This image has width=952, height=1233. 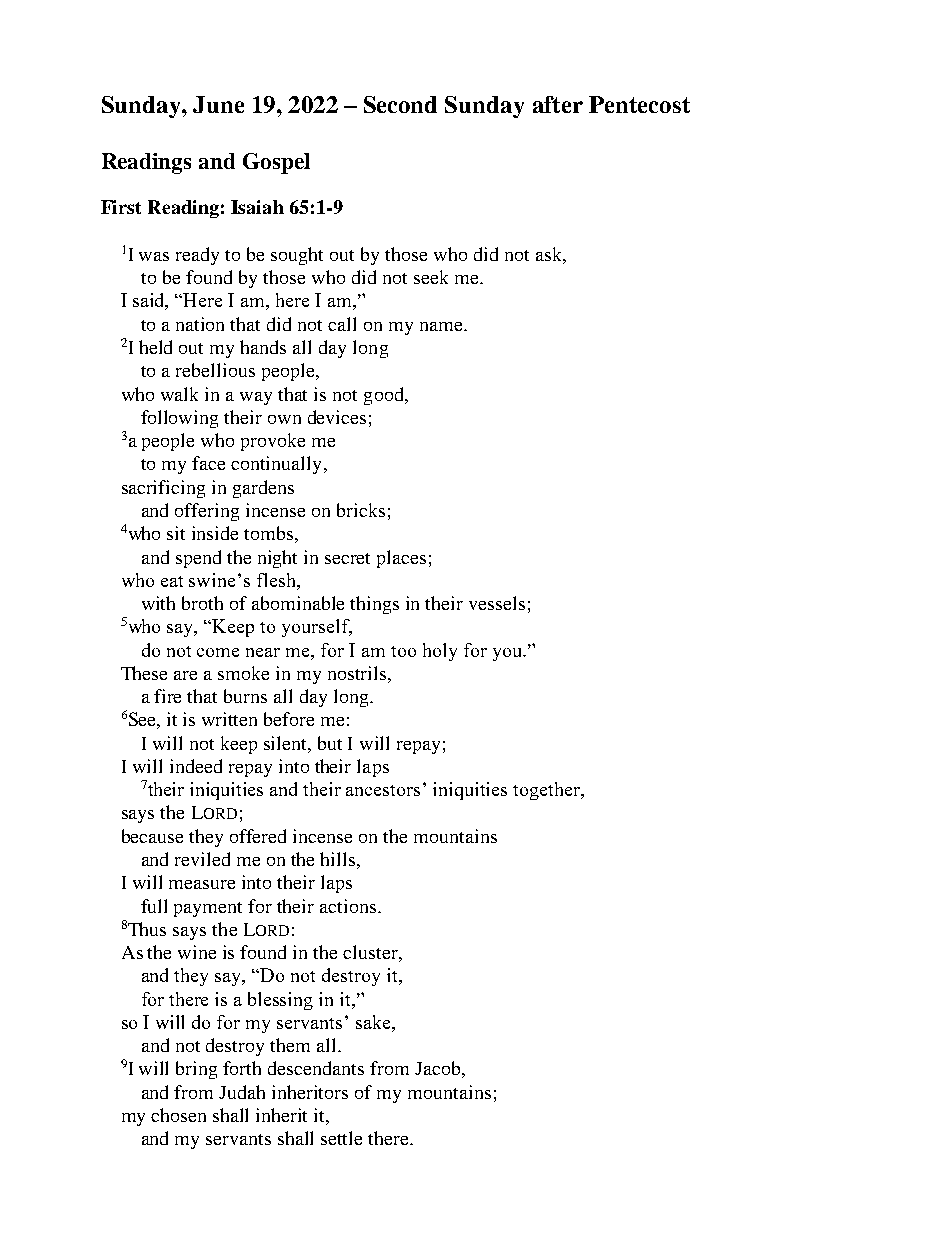 I want to click on things, so click(x=374, y=605).
